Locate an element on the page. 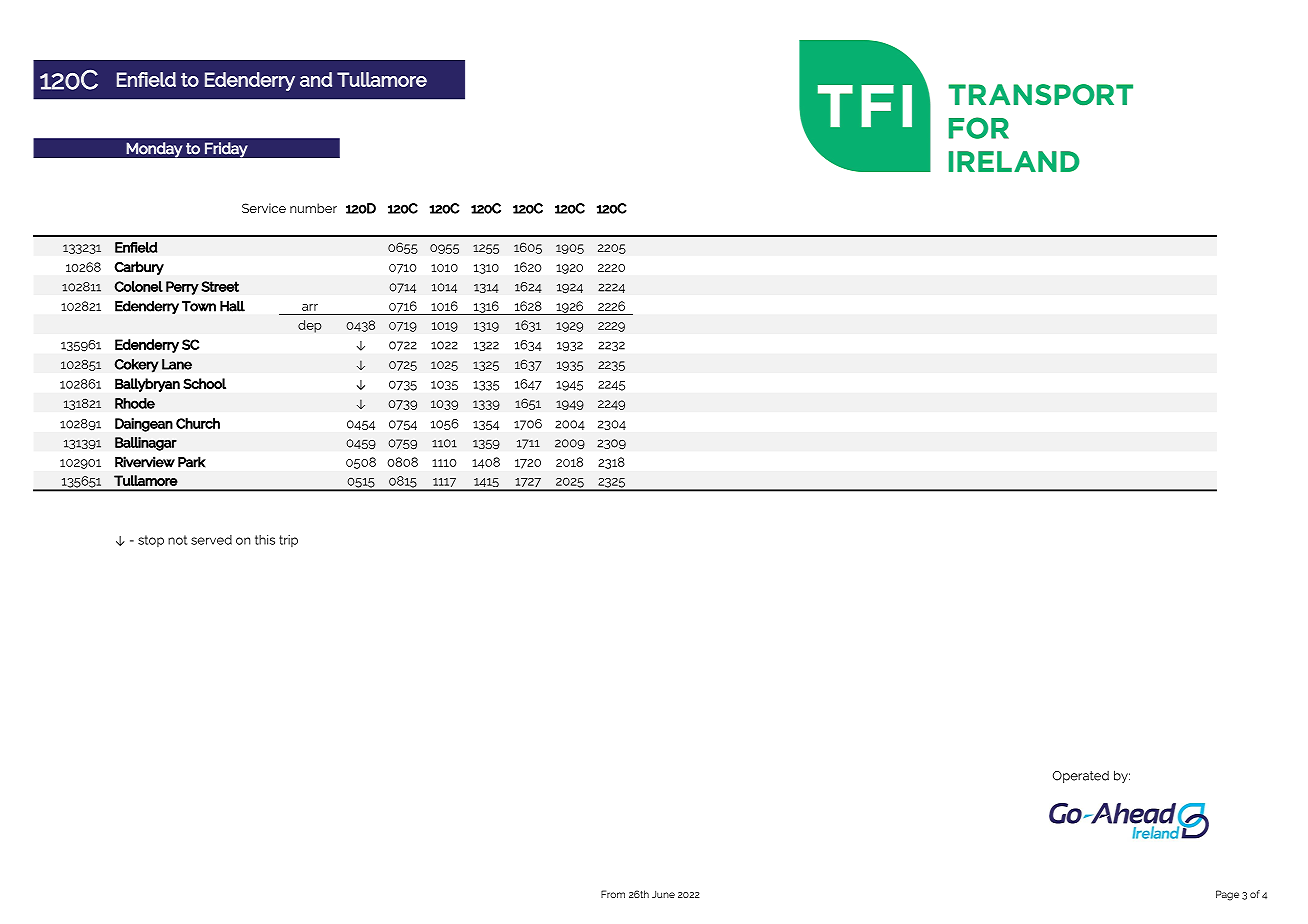  arr is located at coordinates (310, 307).
